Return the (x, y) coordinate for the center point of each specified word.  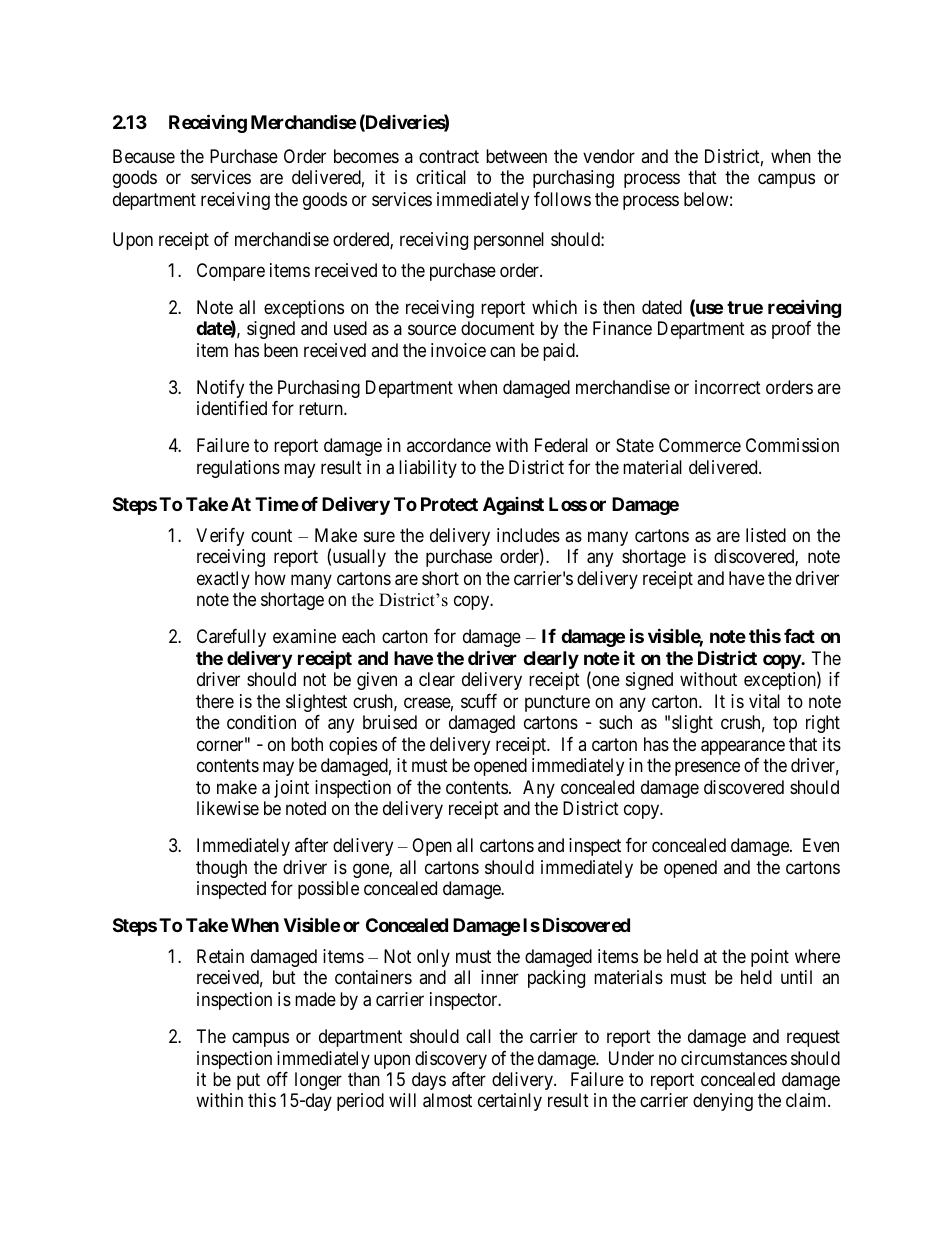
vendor (609, 156)
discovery (451, 1060)
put (248, 1081)
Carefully (231, 638)
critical (441, 177)
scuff (479, 701)
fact (799, 636)
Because (144, 156)
